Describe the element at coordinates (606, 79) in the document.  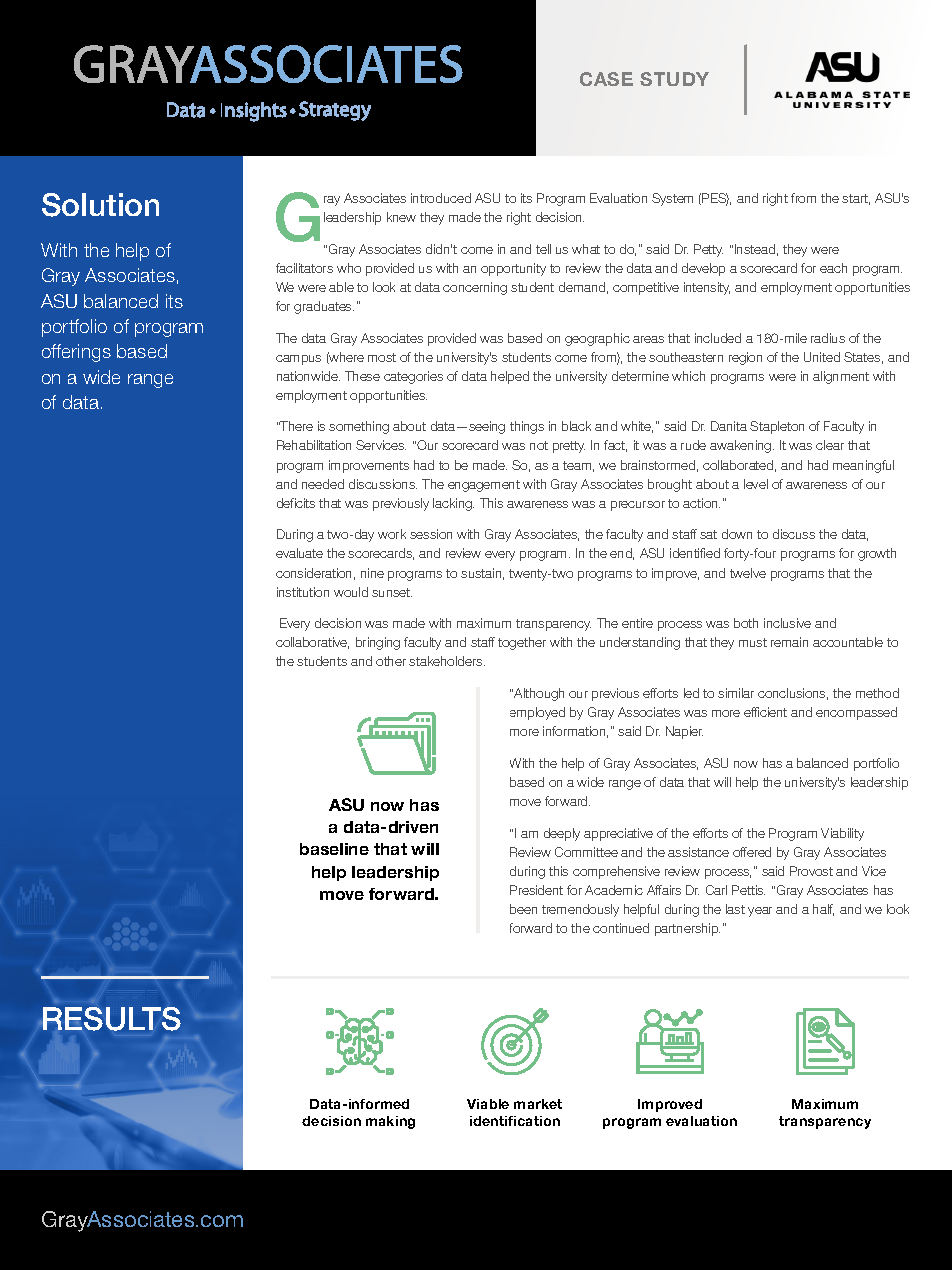
I see `CASE` at that location.
